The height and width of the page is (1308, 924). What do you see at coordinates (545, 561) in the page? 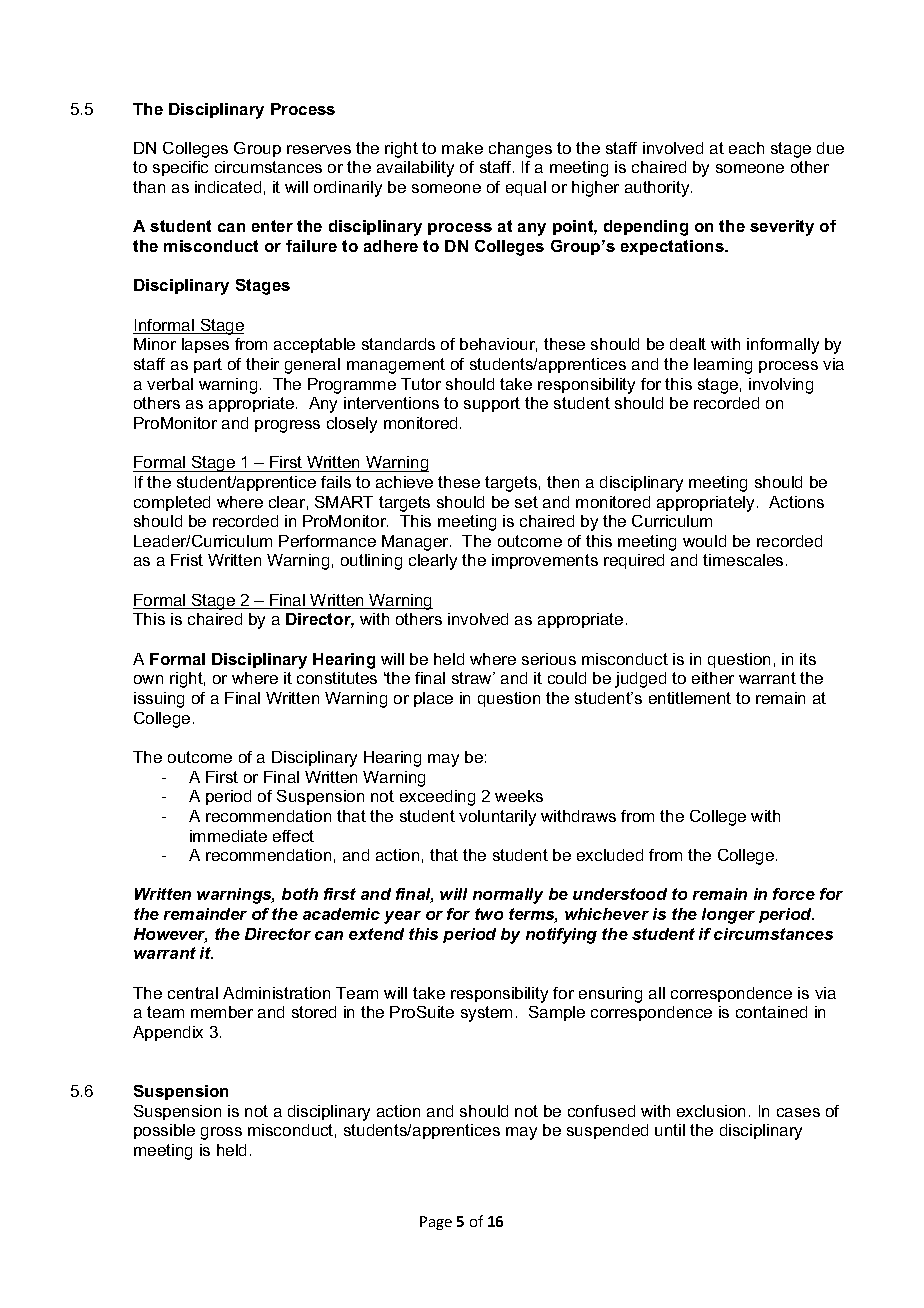
I see `improvements` at bounding box center [545, 561].
